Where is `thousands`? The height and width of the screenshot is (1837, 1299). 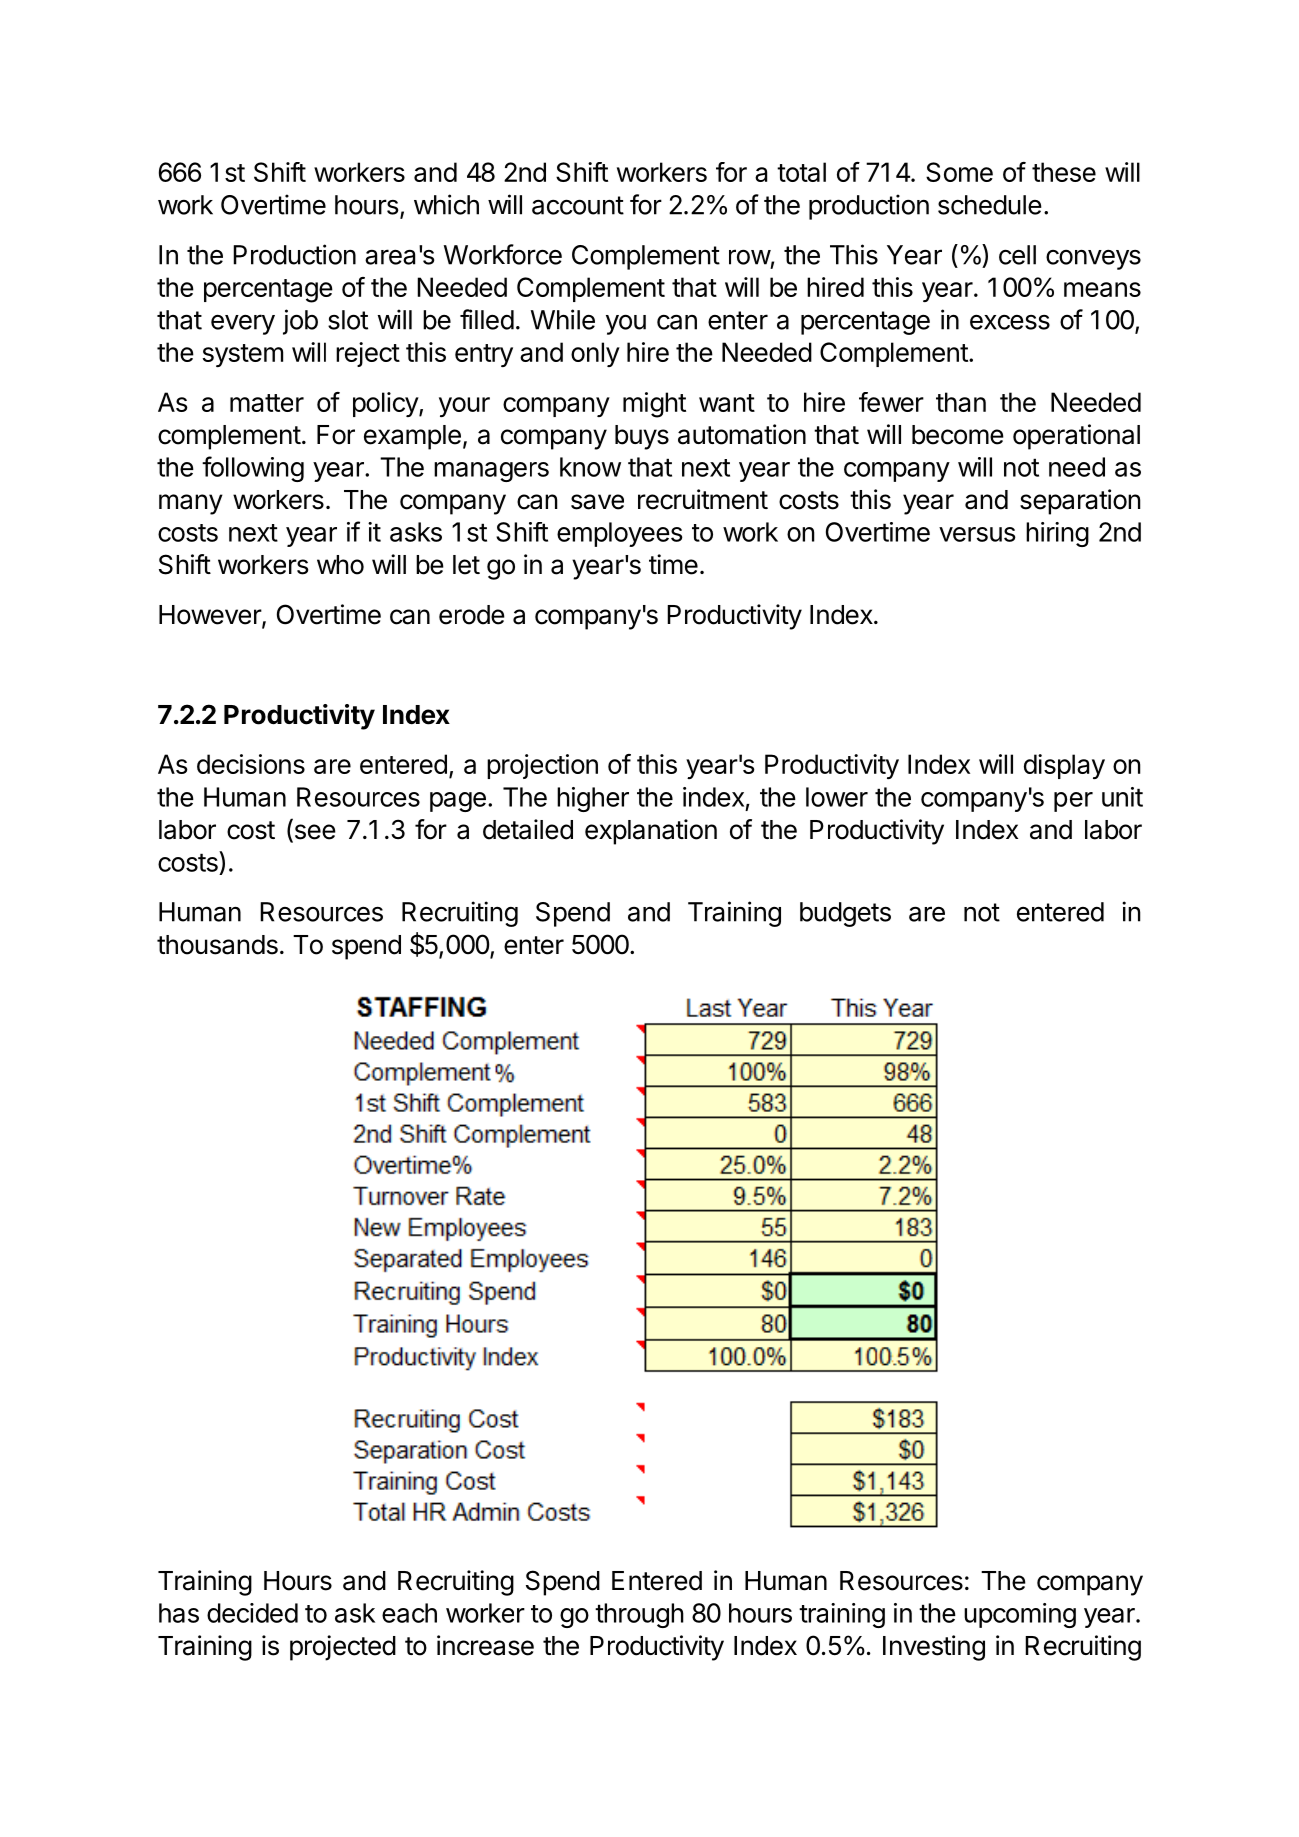 thousands is located at coordinates (217, 945).
